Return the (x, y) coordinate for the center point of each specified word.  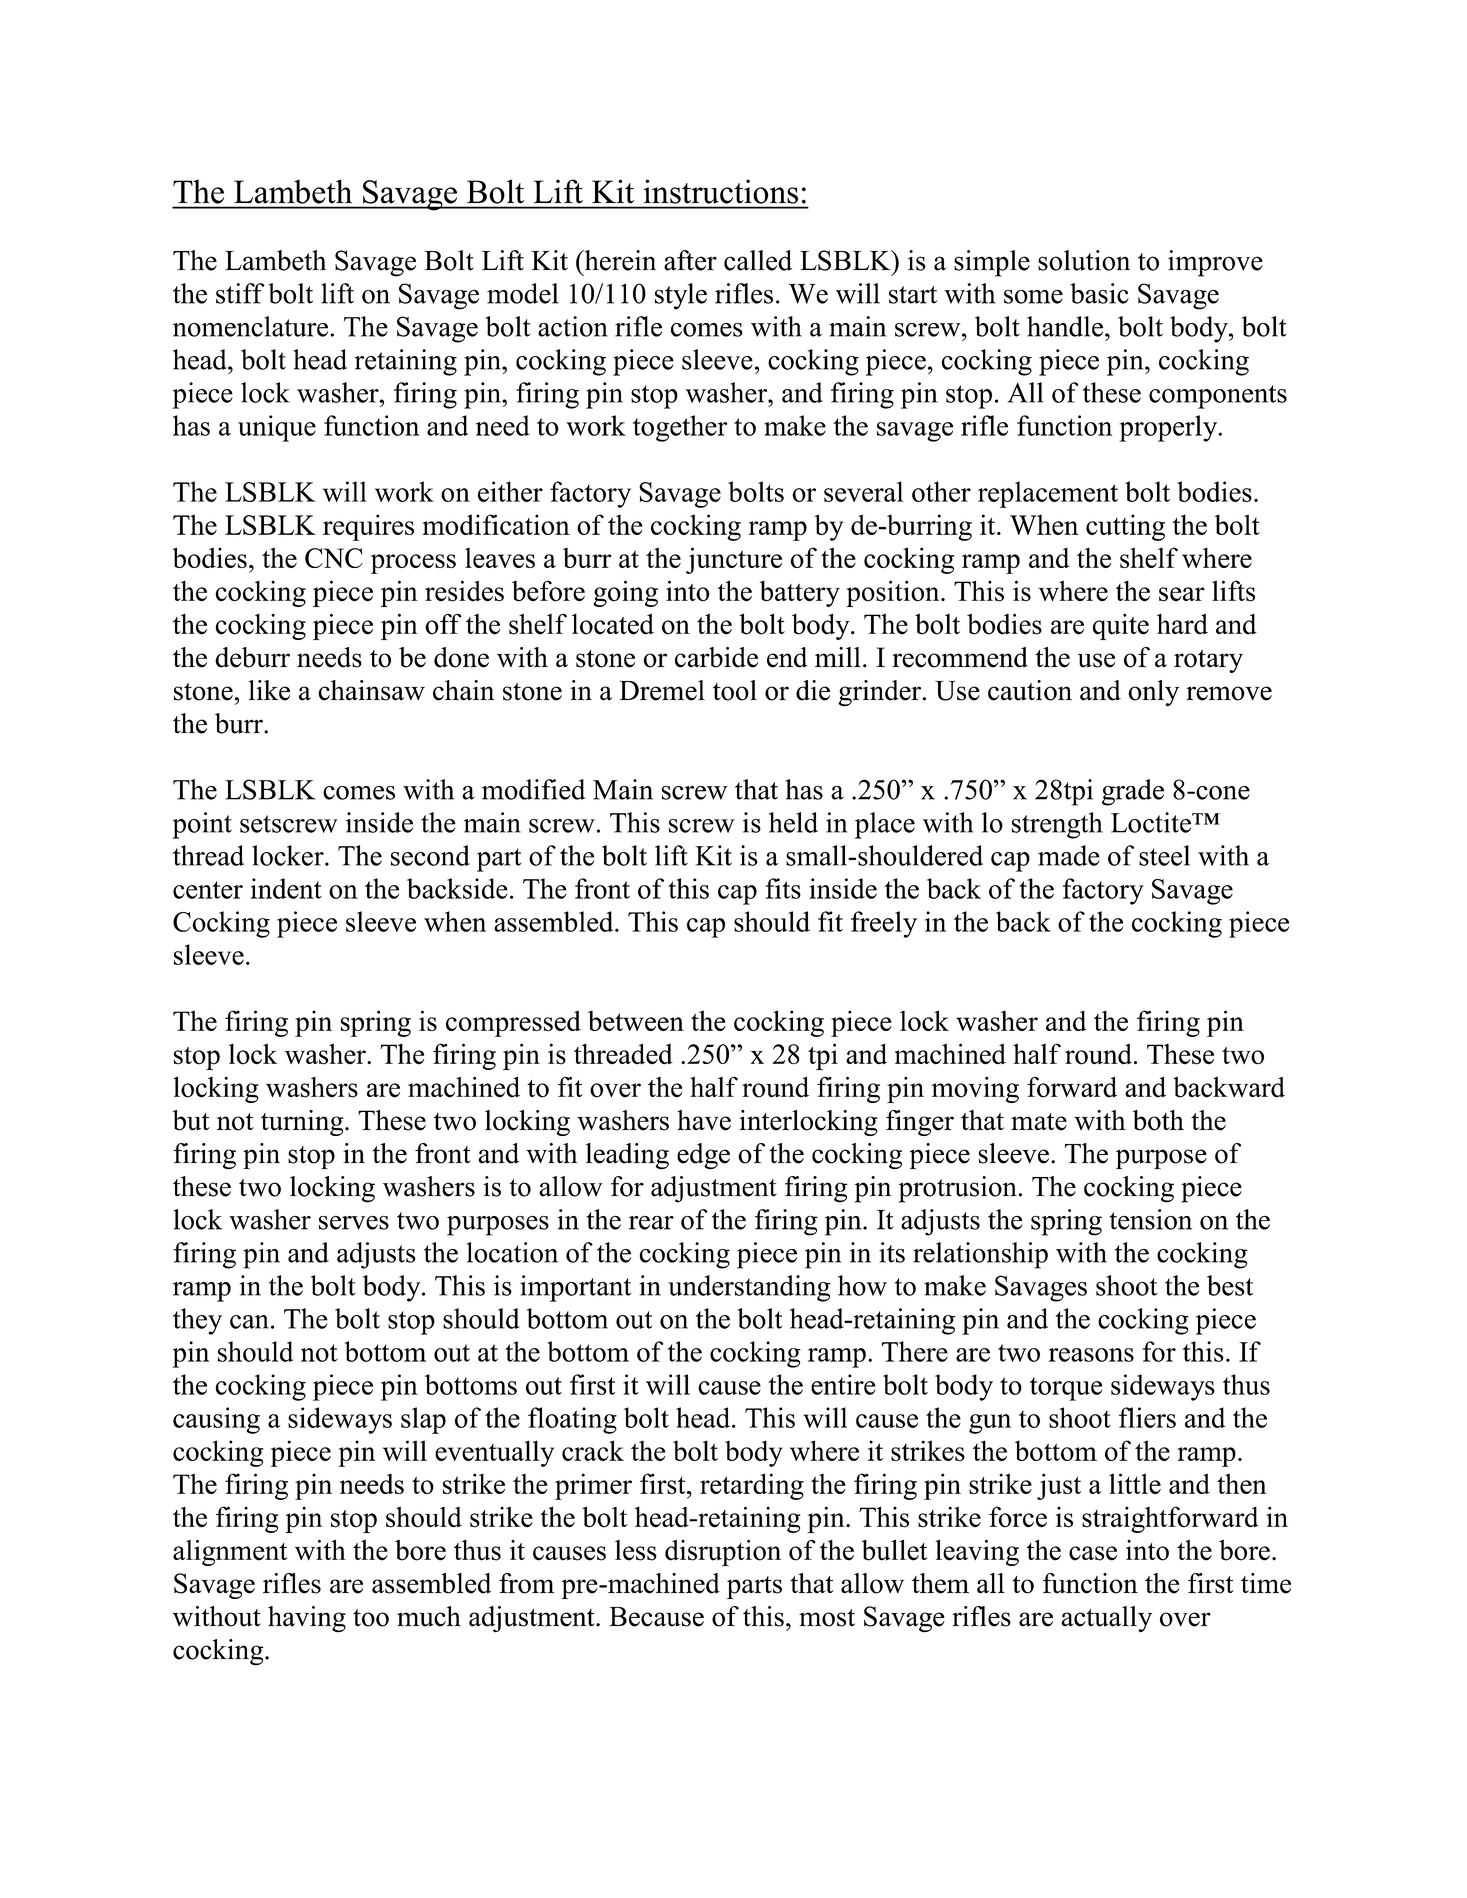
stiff (240, 293)
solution (1084, 260)
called (758, 260)
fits (783, 888)
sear (1182, 594)
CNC (334, 558)
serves (354, 1223)
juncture (734, 560)
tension (1150, 1219)
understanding (749, 1288)
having (307, 1619)
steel (1164, 855)
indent (286, 888)
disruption (723, 1552)
